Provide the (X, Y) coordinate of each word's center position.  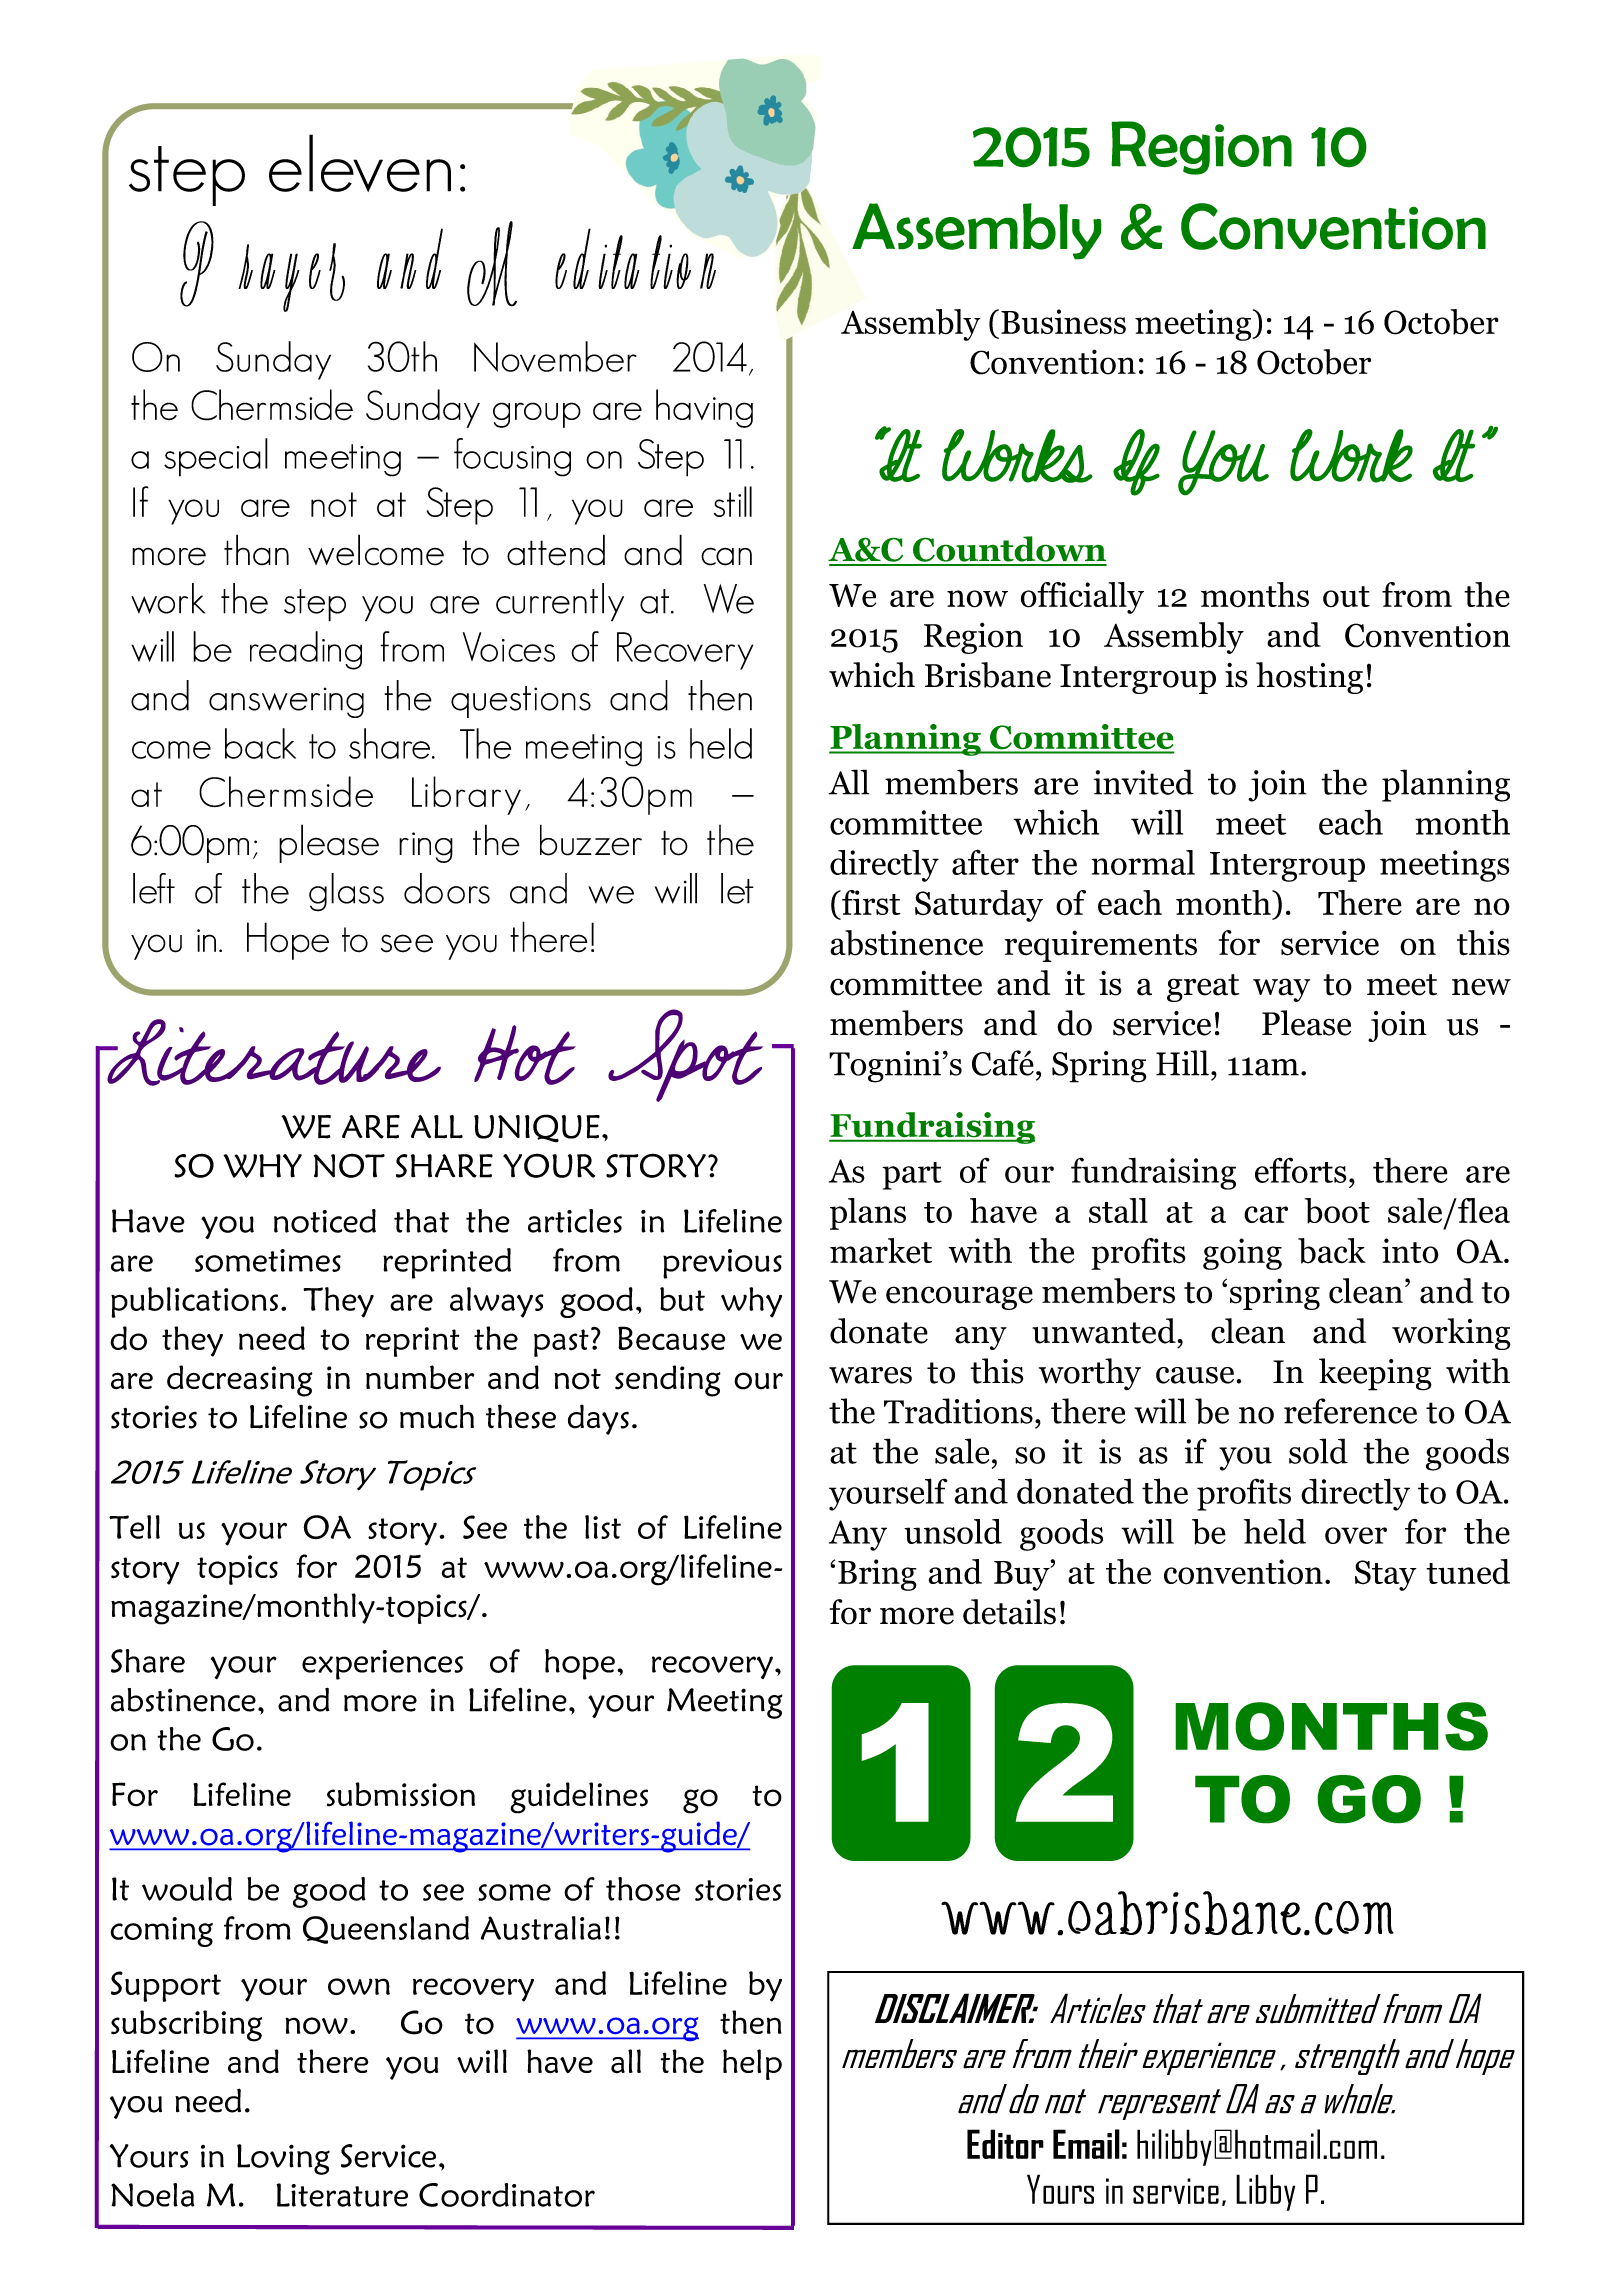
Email (1086, 2144)
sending (668, 1381)
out (1346, 597)
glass (346, 892)
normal (1143, 862)
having (704, 408)
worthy (1090, 1374)
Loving (283, 2159)
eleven (360, 163)
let (737, 888)
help (752, 2064)
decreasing (240, 1381)
